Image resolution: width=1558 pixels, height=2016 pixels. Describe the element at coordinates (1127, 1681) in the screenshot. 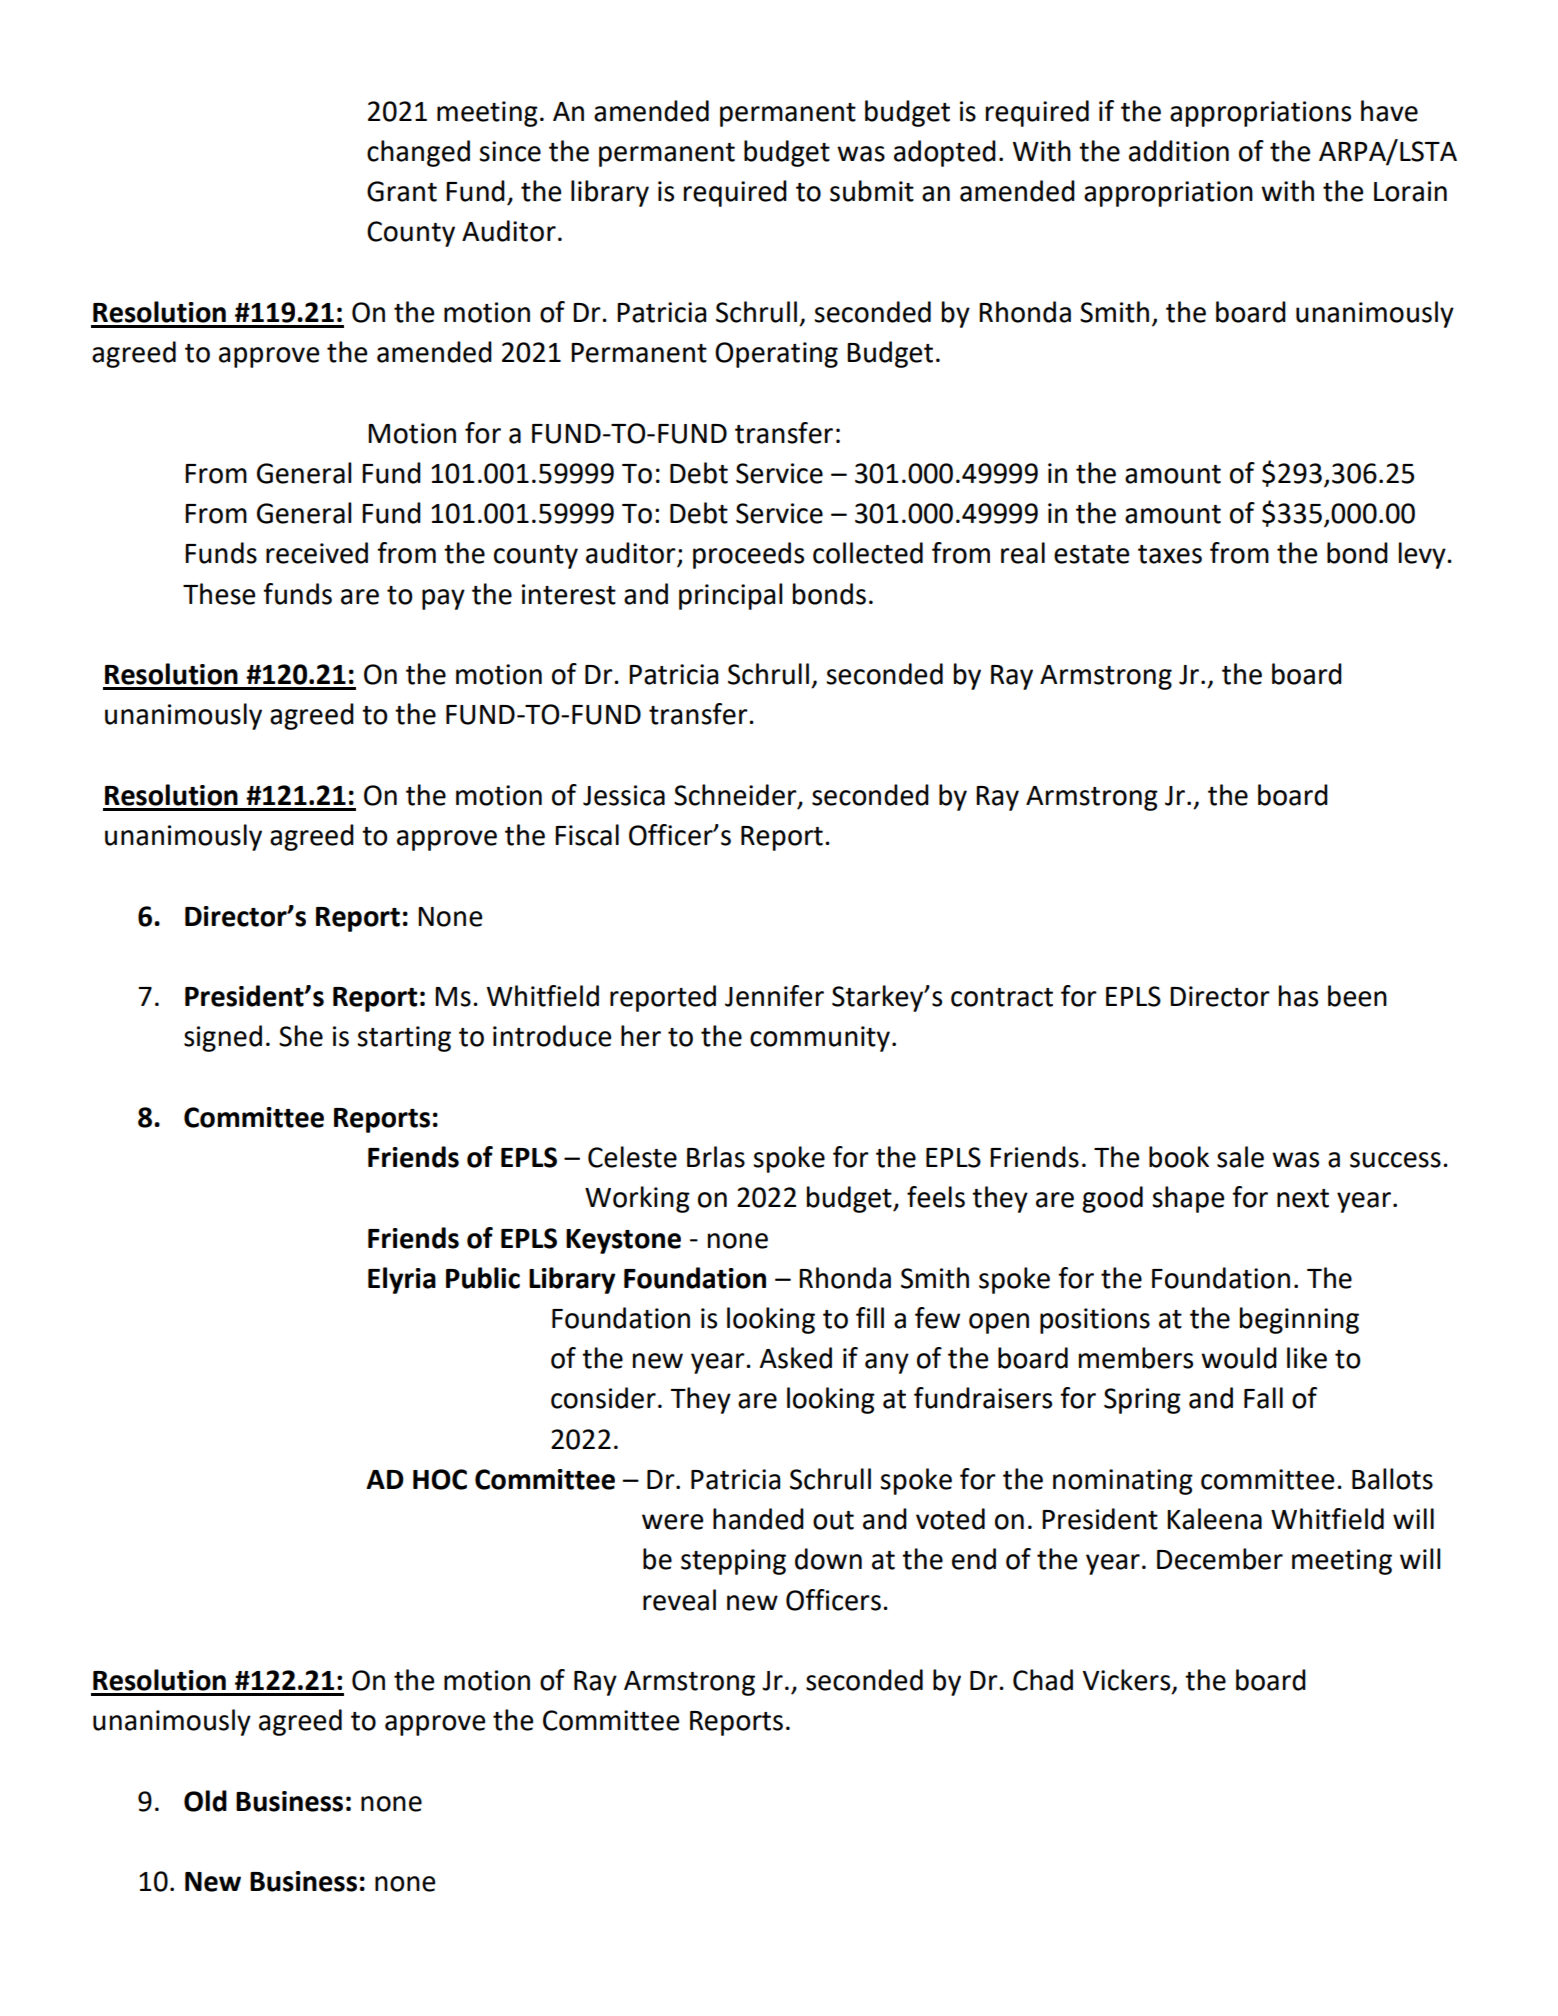

I see `Vickers` at that location.
